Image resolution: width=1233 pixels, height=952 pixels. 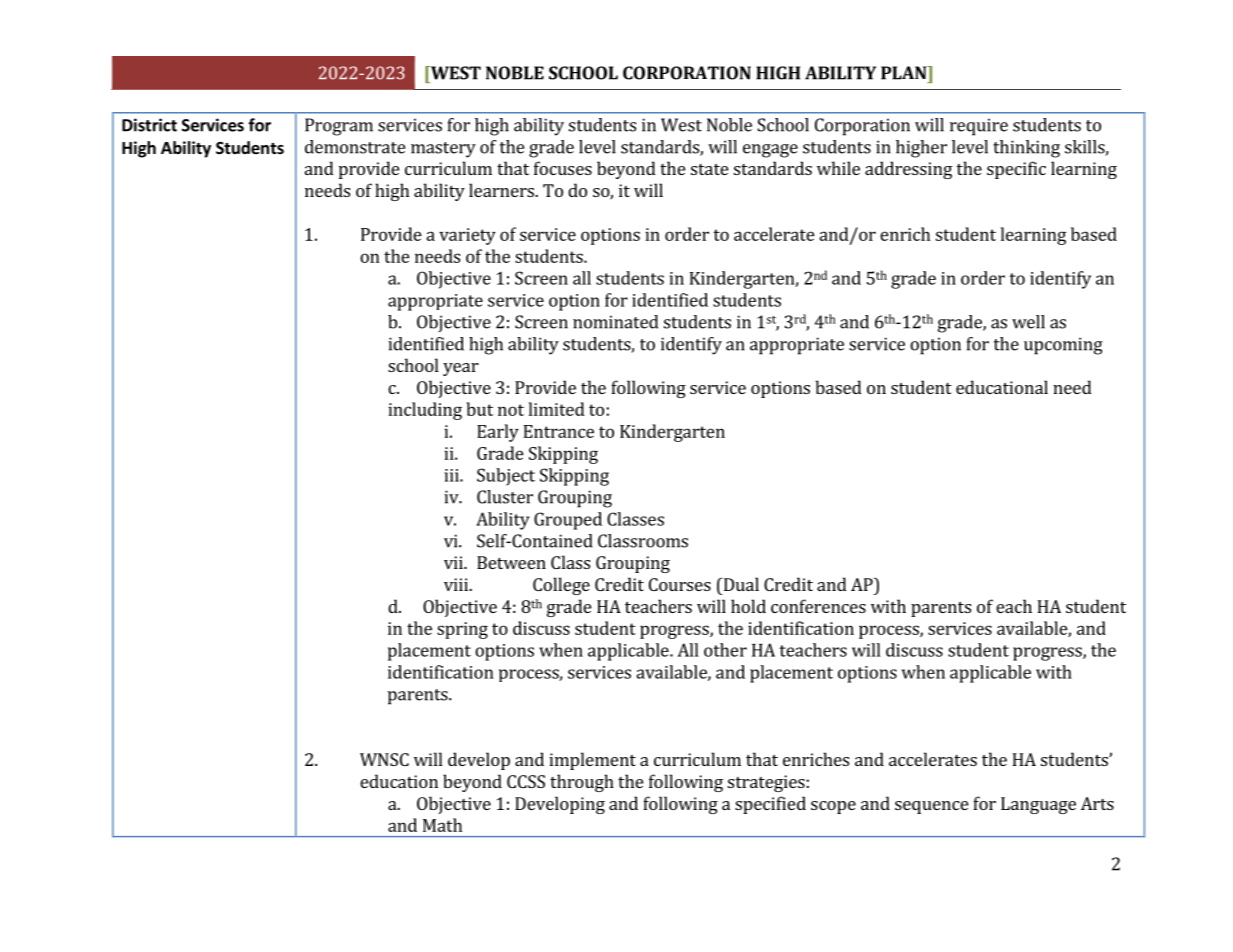 I want to click on require, so click(x=979, y=127).
